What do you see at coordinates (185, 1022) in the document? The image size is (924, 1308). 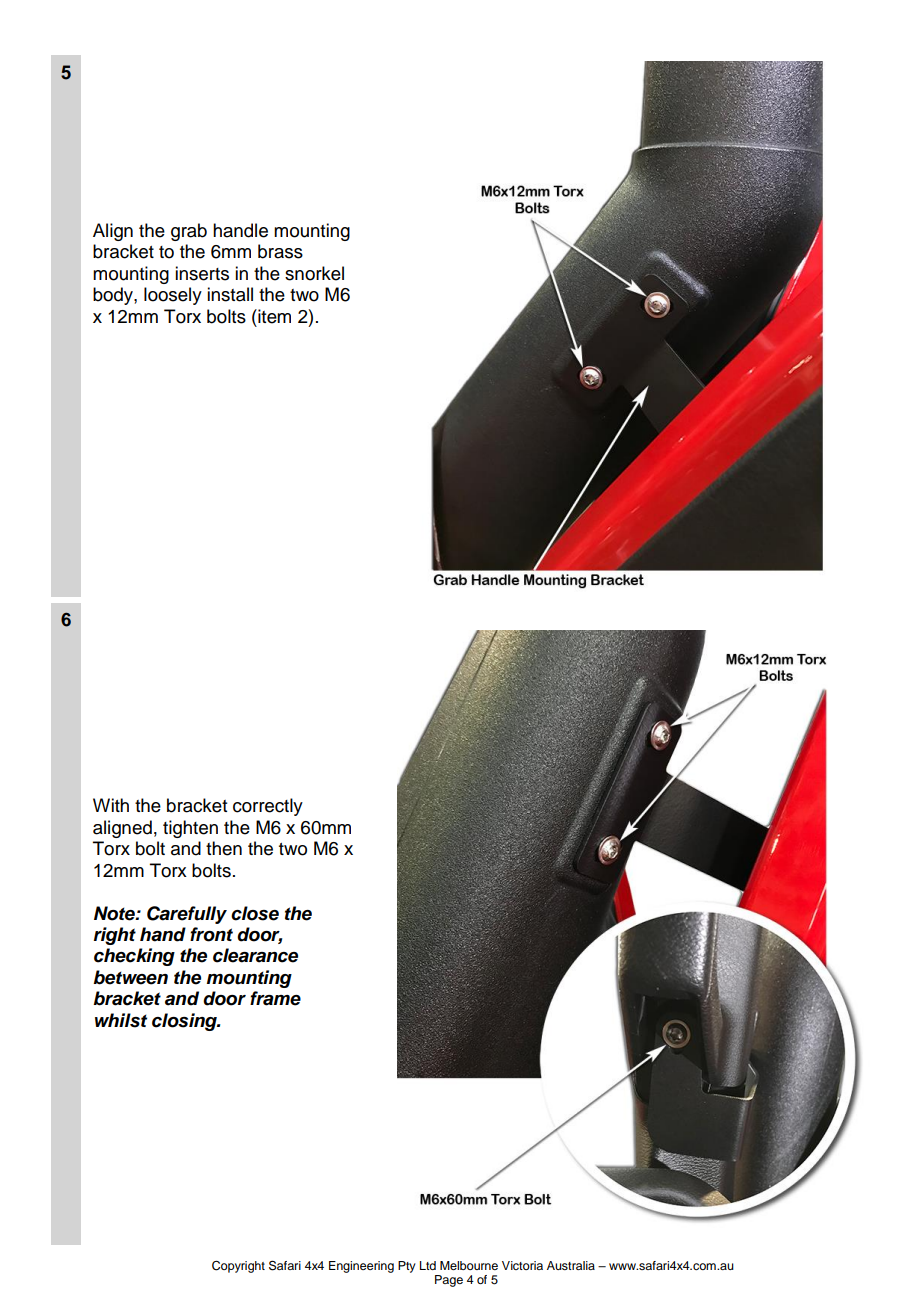 I see `closing` at bounding box center [185, 1022].
